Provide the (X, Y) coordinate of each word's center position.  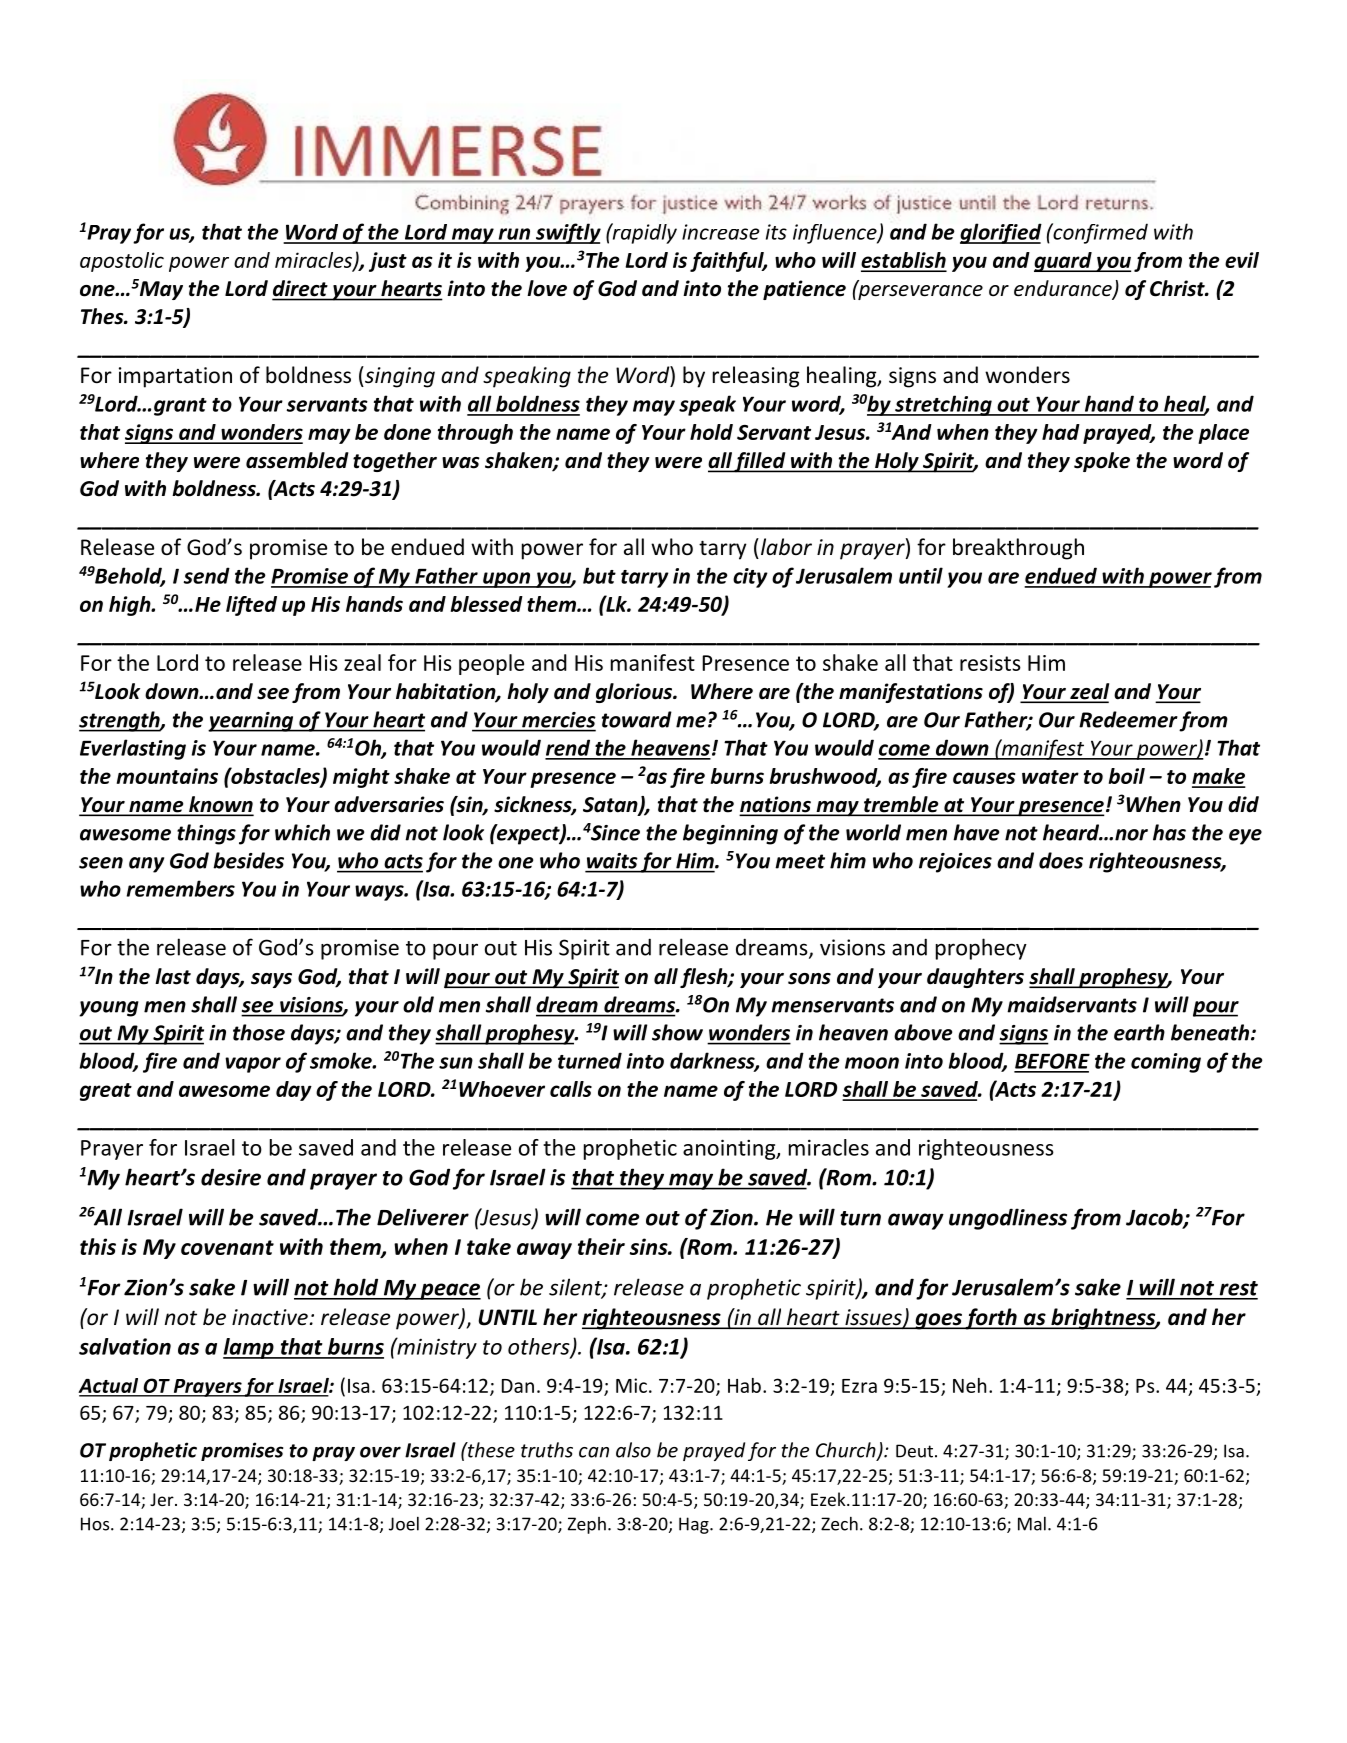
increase (720, 232)
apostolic (122, 262)
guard (1064, 262)
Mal (1032, 1524)
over (380, 1452)
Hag (695, 1525)
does (1061, 860)
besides (248, 860)
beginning (730, 834)
